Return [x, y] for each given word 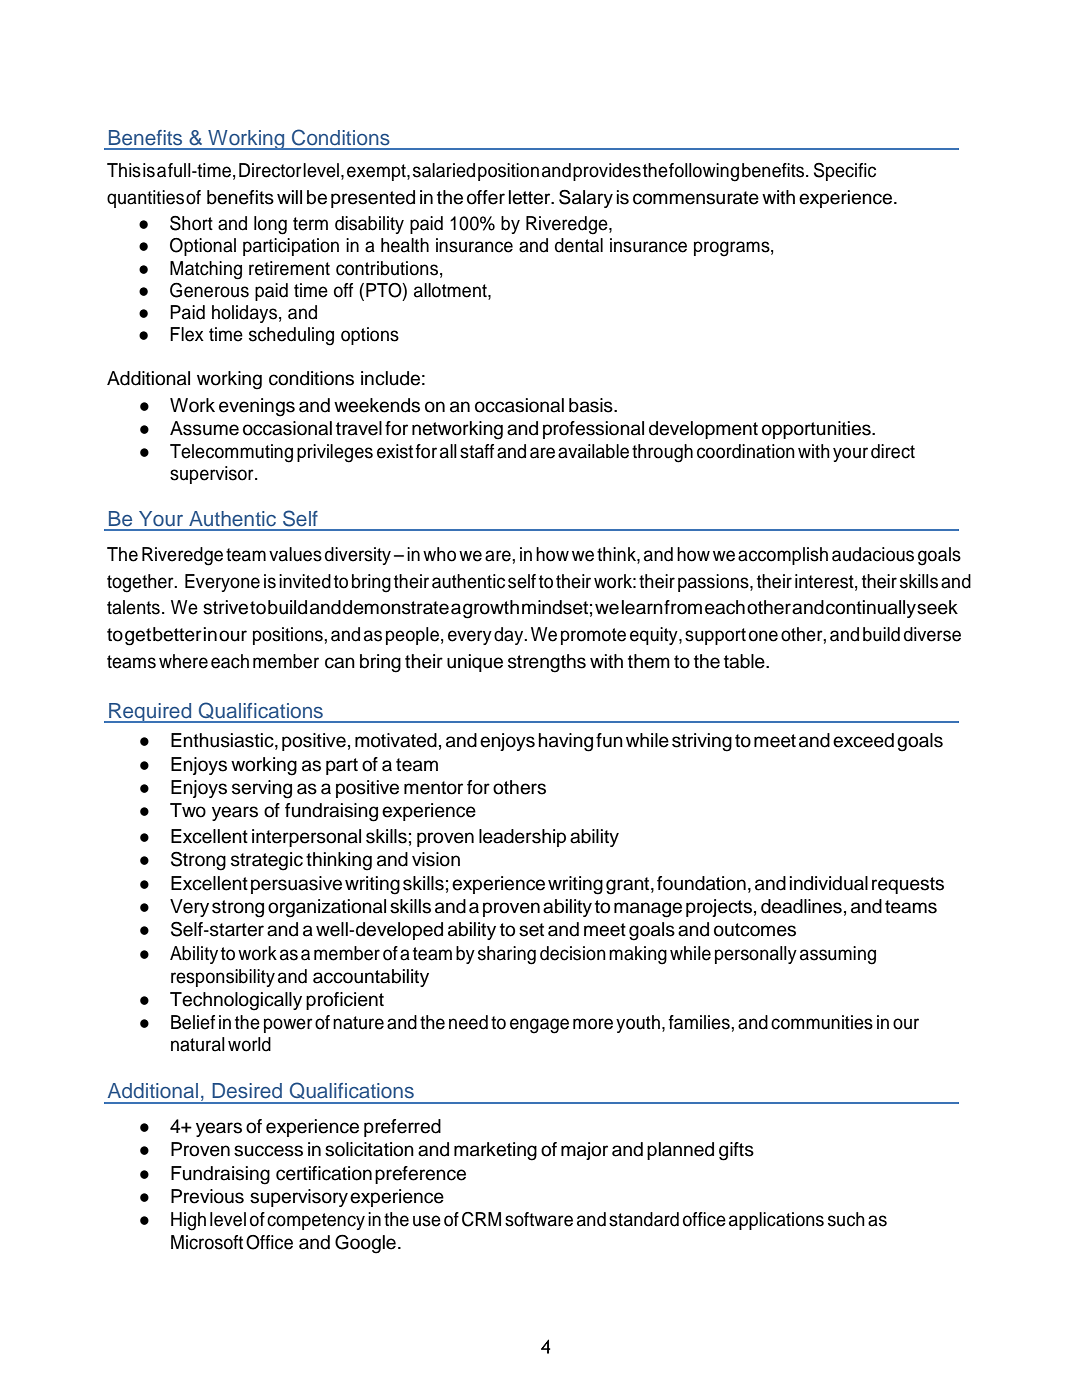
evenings [257, 407]
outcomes [755, 930]
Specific [845, 172]
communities [822, 1022]
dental [579, 245]
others [519, 787]
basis [592, 405]
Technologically [236, 1001]
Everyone [222, 583]
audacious [873, 554]
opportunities [817, 430]
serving [262, 789]
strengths [547, 663]
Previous [207, 1196]
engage [539, 1026]
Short [191, 223]
